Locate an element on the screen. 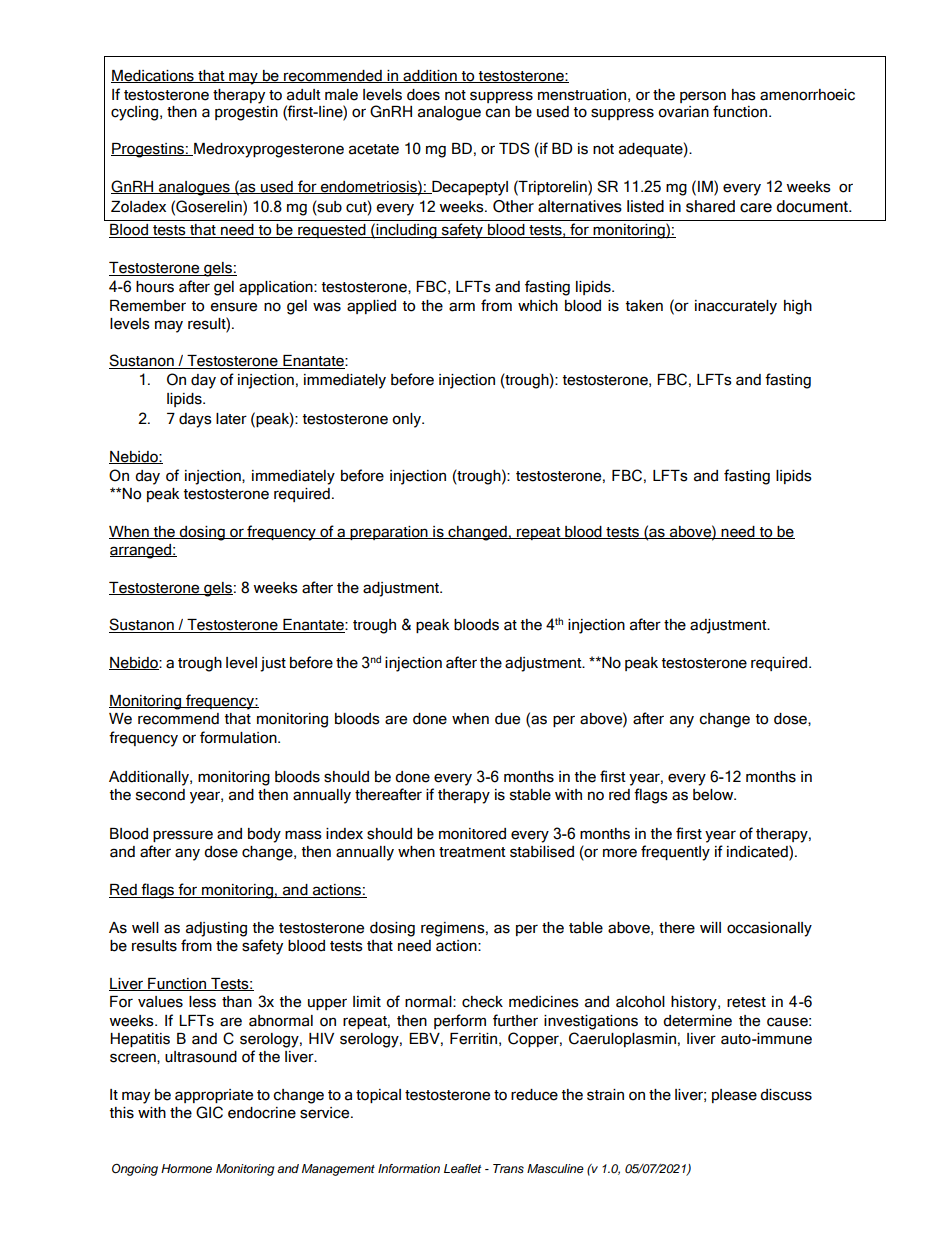  Medications is located at coordinates (153, 76).
